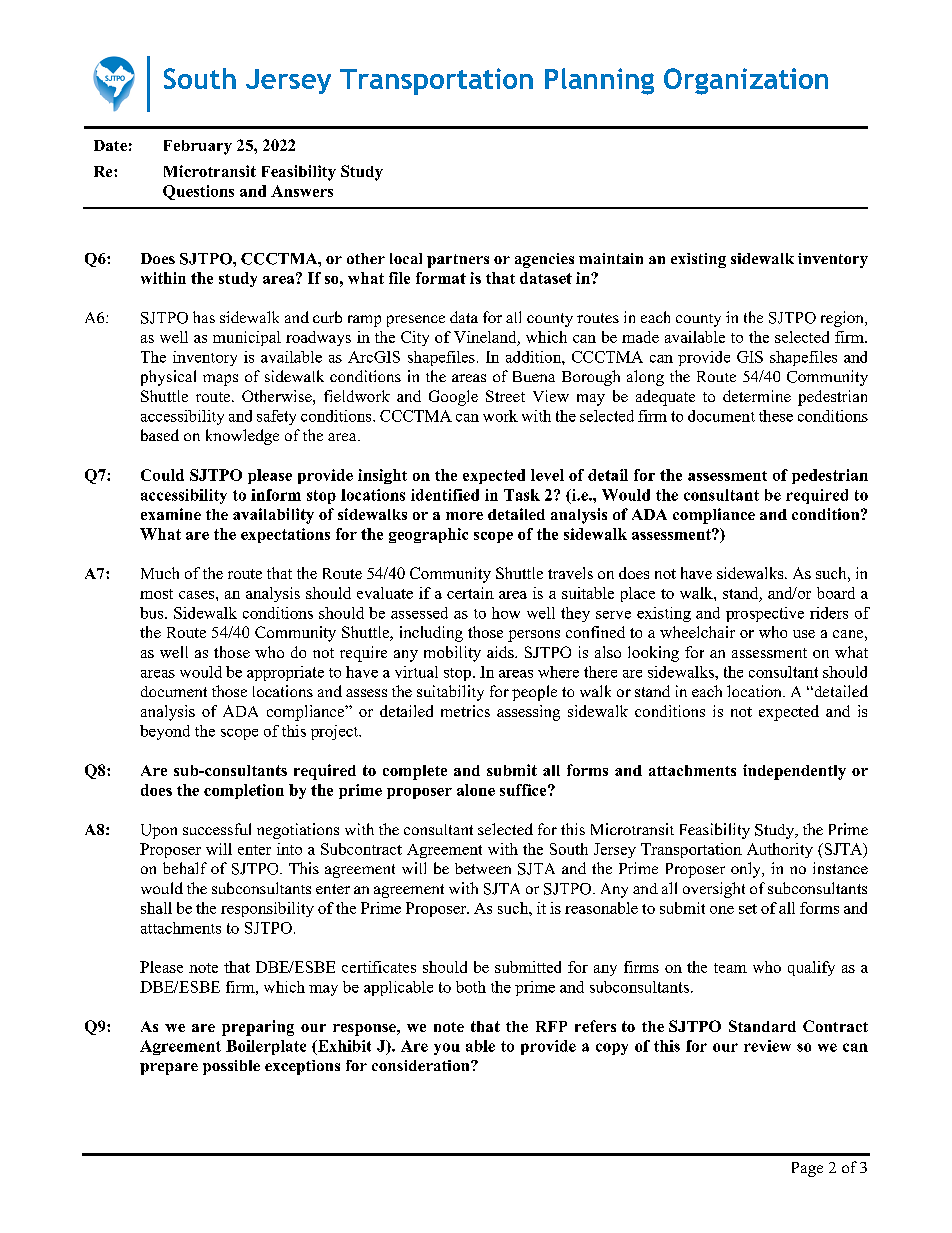 The width and height of the image is (952, 1233). I want to click on how, so click(506, 613).
